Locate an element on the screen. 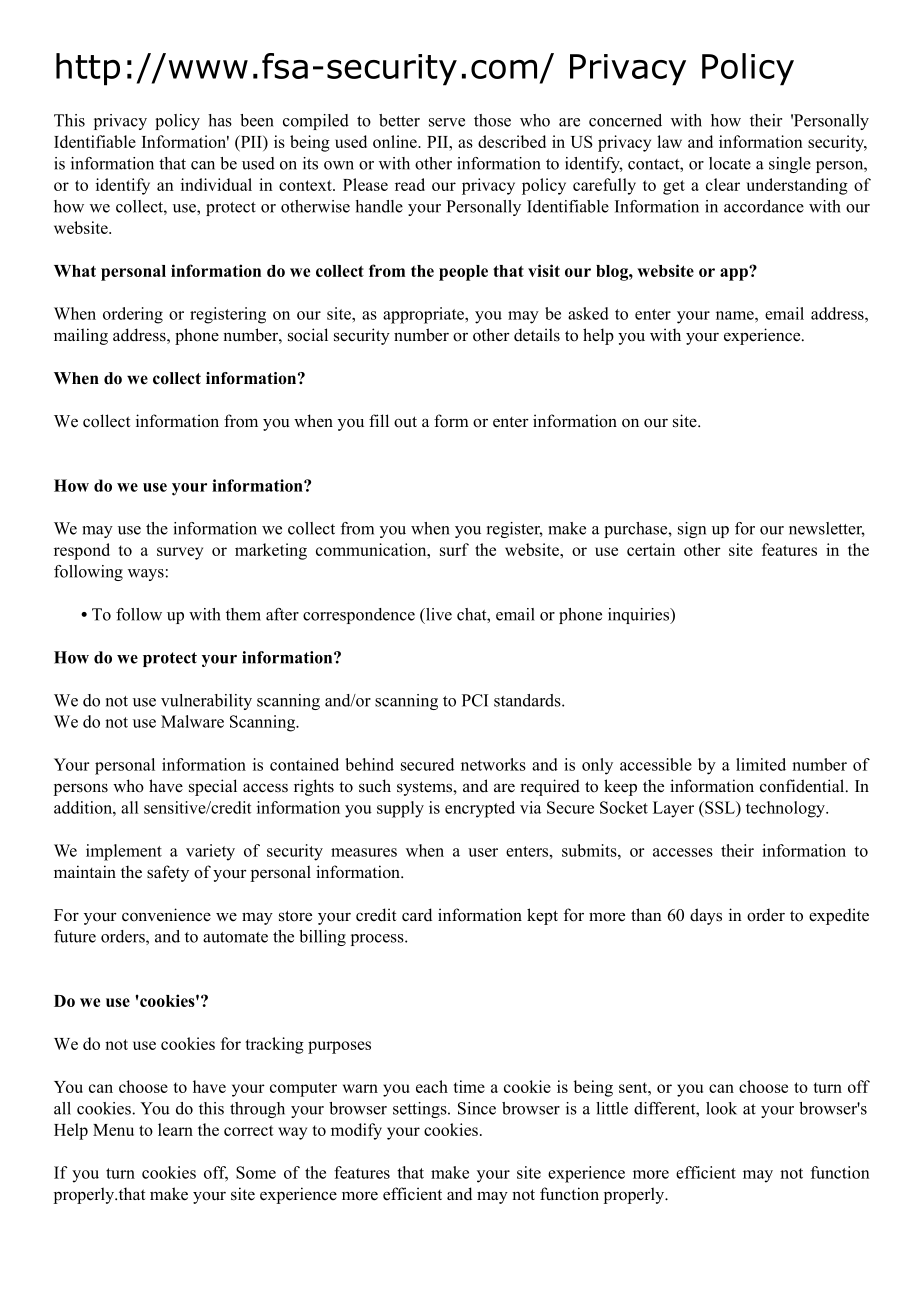 The height and width of the screenshot is (1308, 924). out is located at coordinates (405, 422).
